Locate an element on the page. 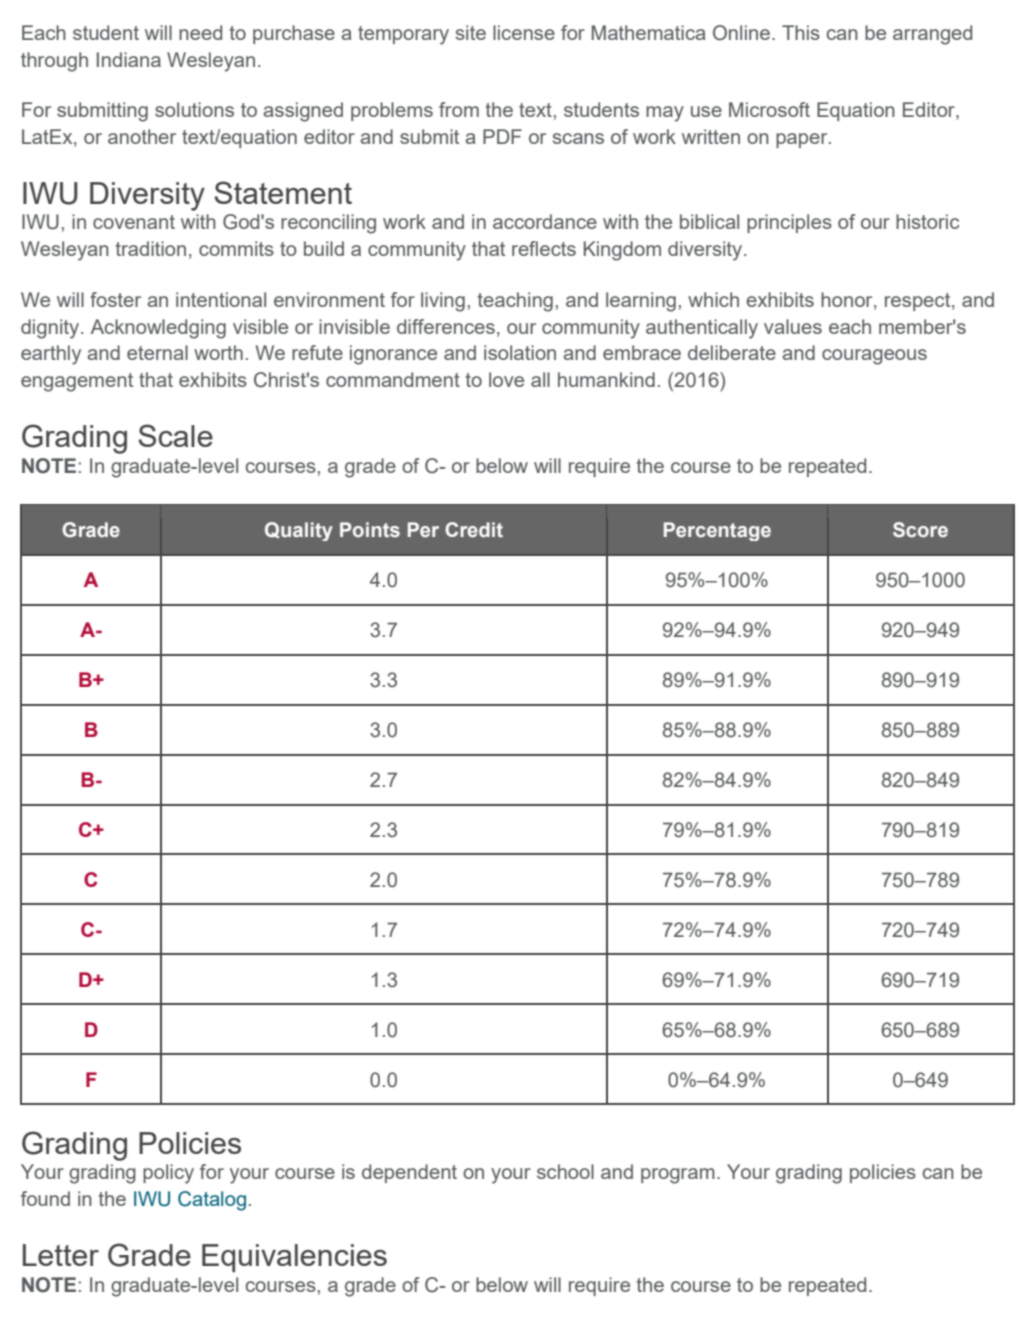 This document has height=1339, width=1035. Quality is located at coordinates (299, 531).
